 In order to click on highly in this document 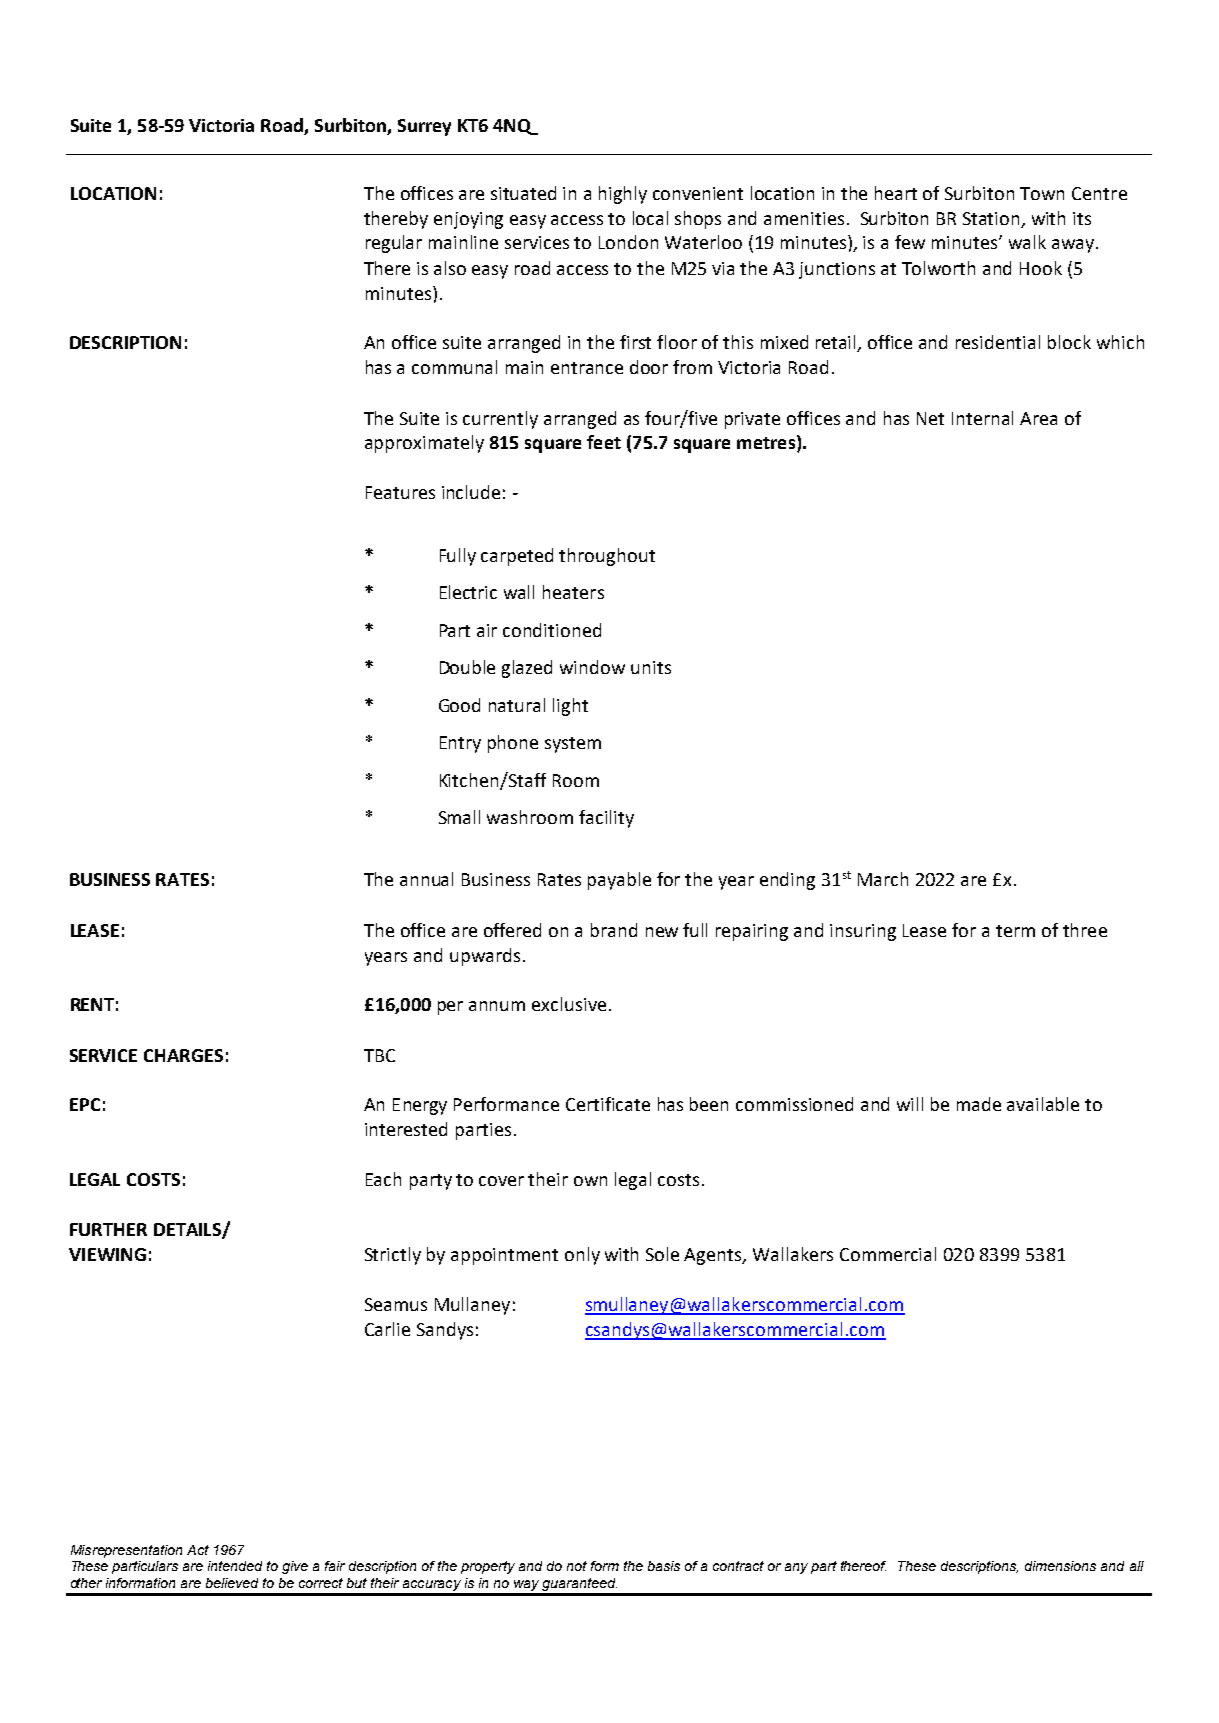, I will do `click(623, 195)`.
